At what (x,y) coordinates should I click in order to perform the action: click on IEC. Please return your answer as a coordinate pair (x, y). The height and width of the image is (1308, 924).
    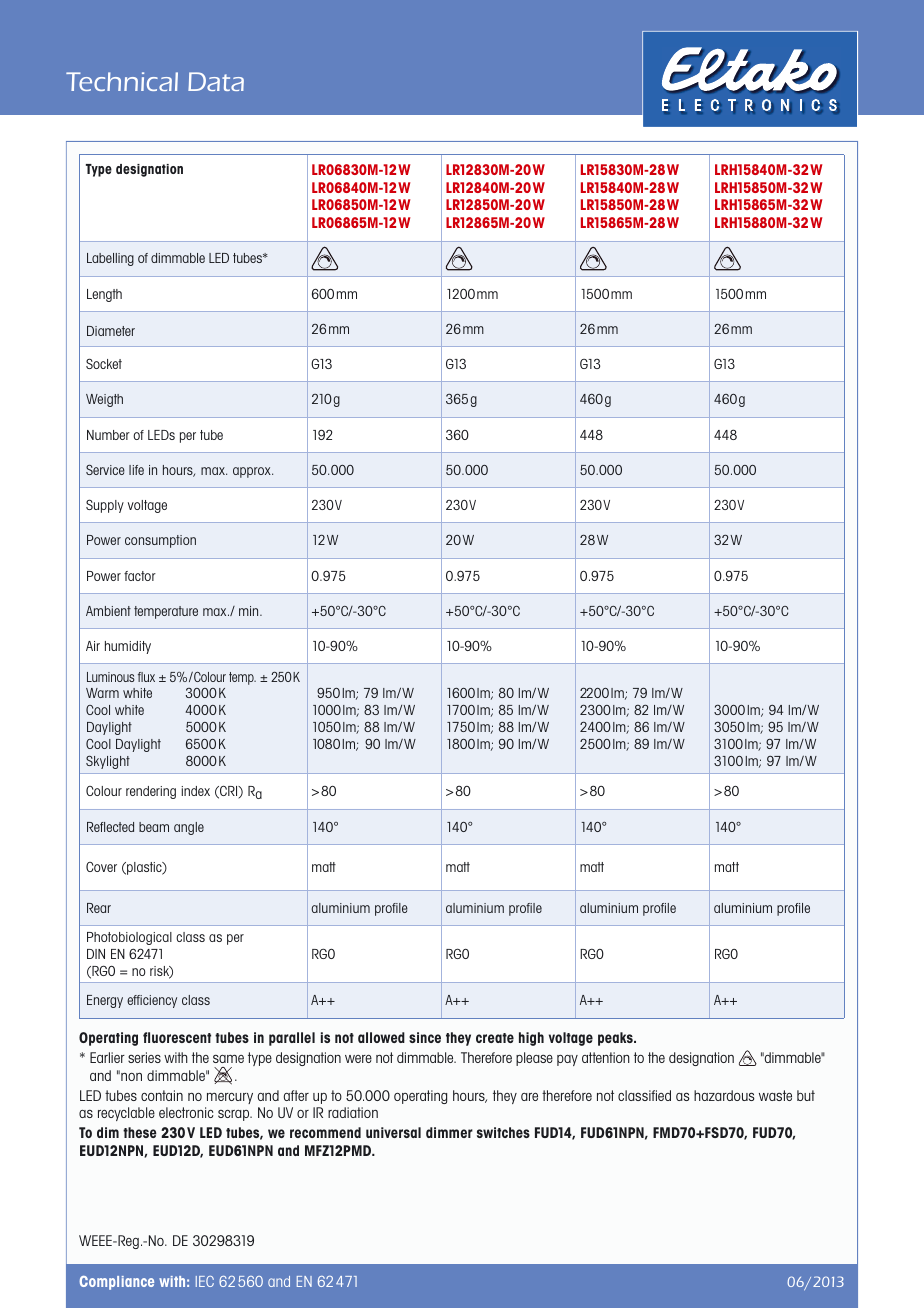
    Looking at the image, I should click on (205, 1281).
